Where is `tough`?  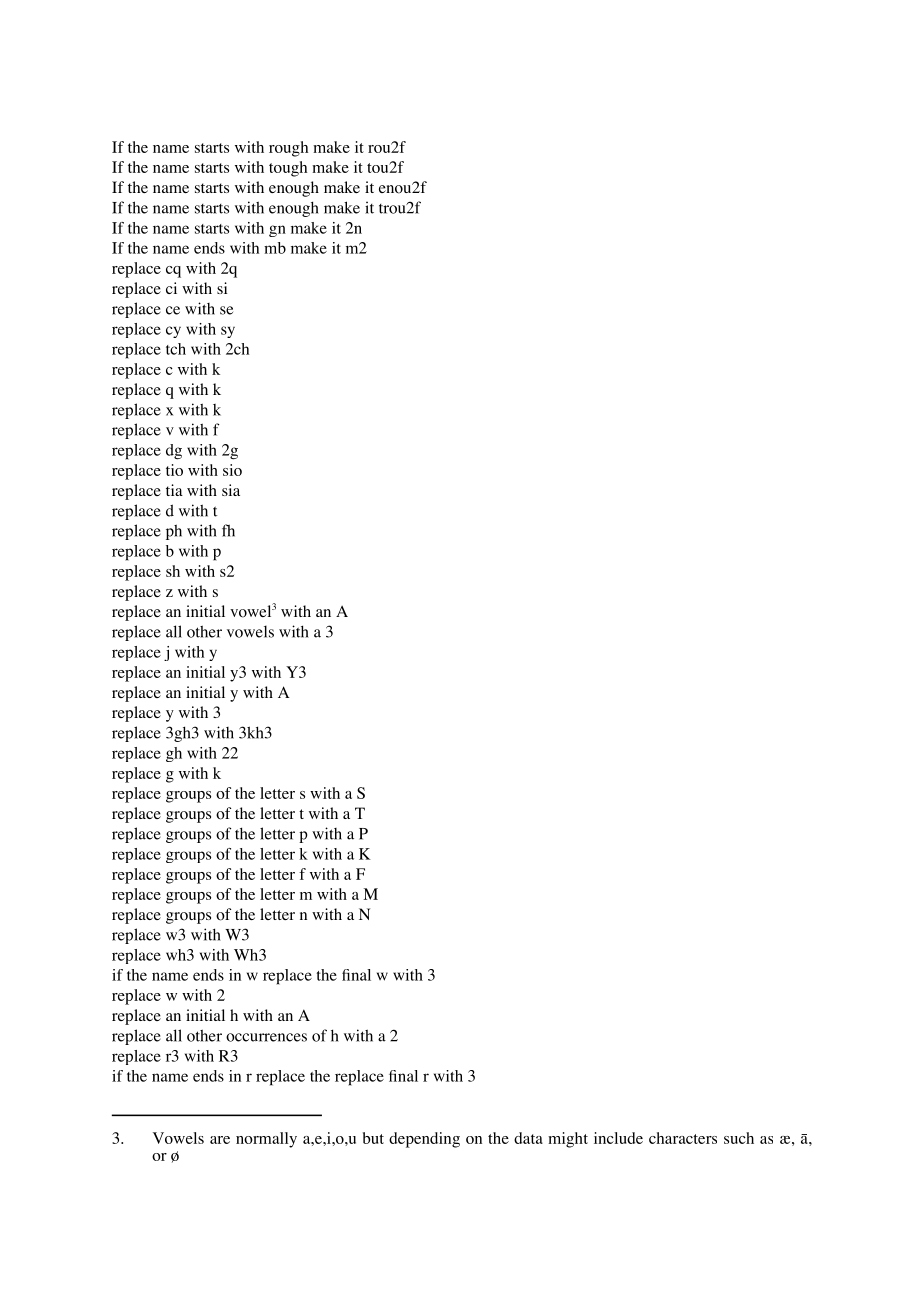 tough is located at coordinates (288, 169).
